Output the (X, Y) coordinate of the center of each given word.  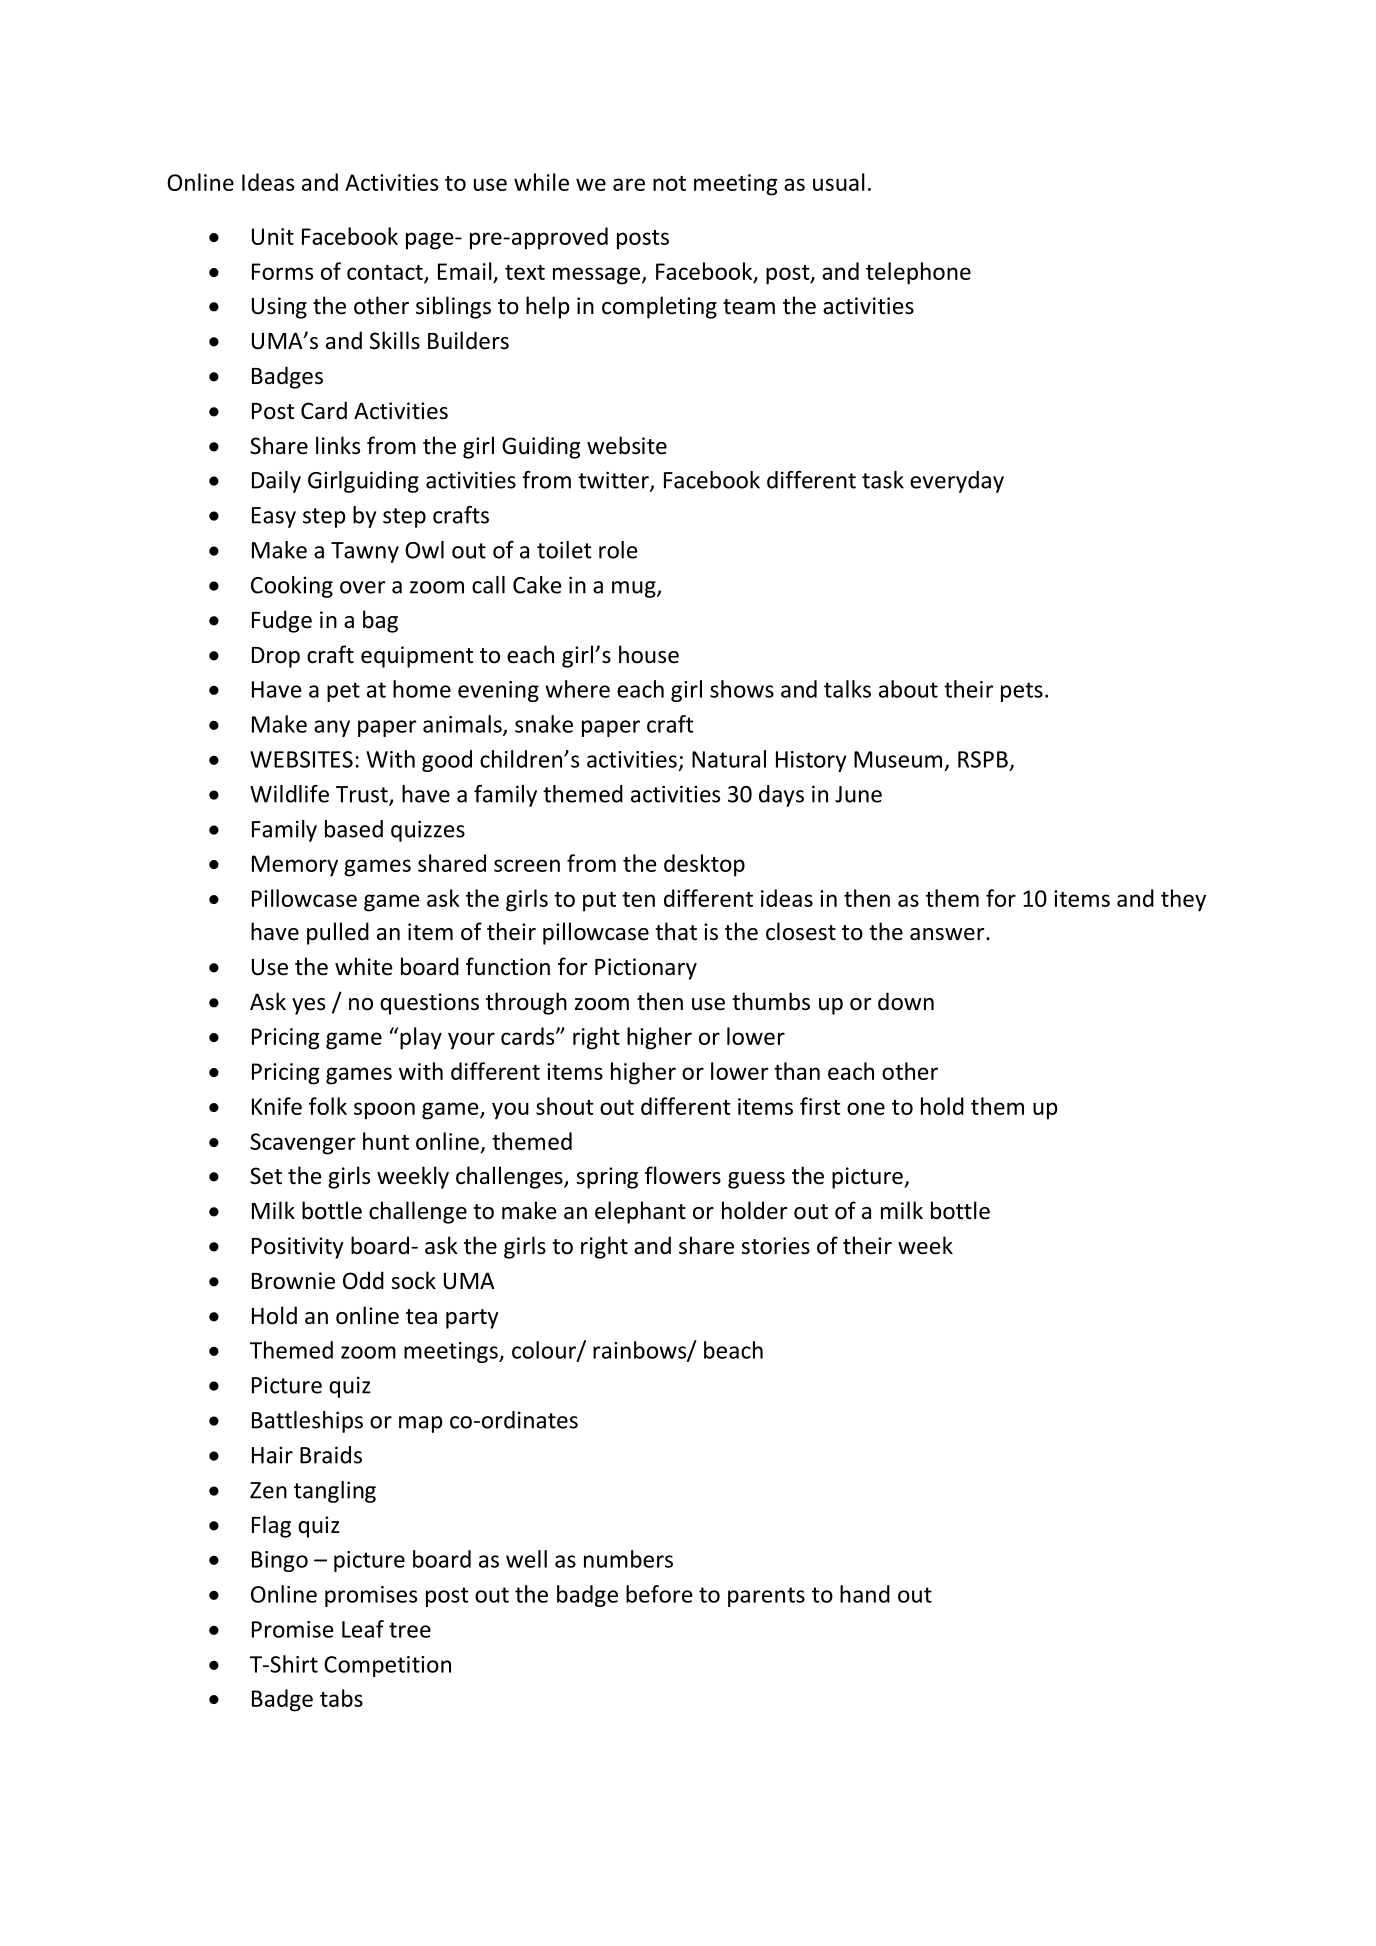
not (669, 183)
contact (386, 273)
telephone (918, 273)
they (1183, 900)
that (676, 931)
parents (766, 1597)
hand (865, 1594)
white (364, 966)
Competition (387, 1666)
